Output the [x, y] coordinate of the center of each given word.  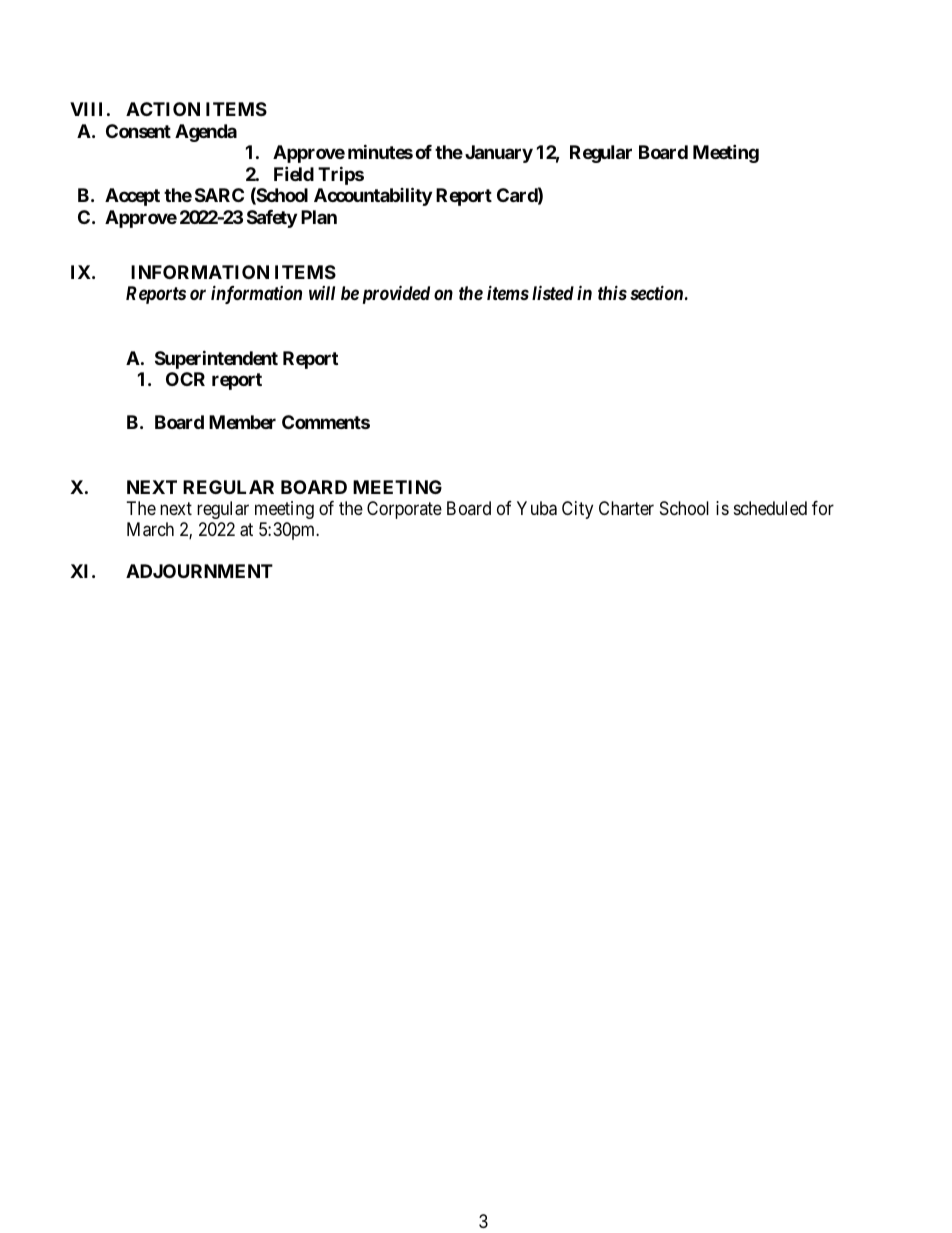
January [499, 154]
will [322, 293]
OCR [185, 379]
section [656, 293]
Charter [626, 508]
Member [242, 422]
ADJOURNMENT [199, 571]
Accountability [373, 196]
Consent [138, 131]
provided [396, 294]
